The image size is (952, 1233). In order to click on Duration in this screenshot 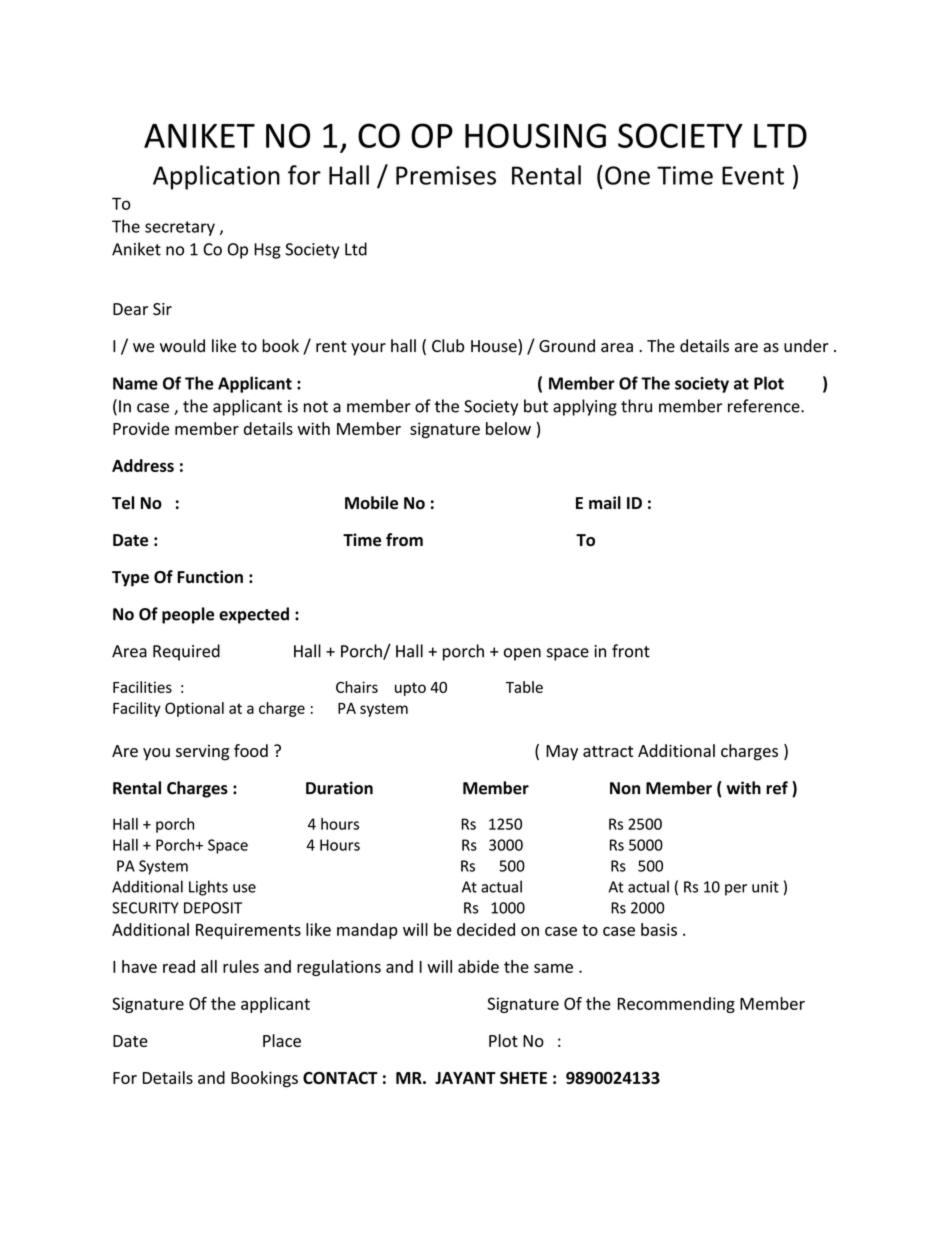, I will do `click(339, 788)`.
